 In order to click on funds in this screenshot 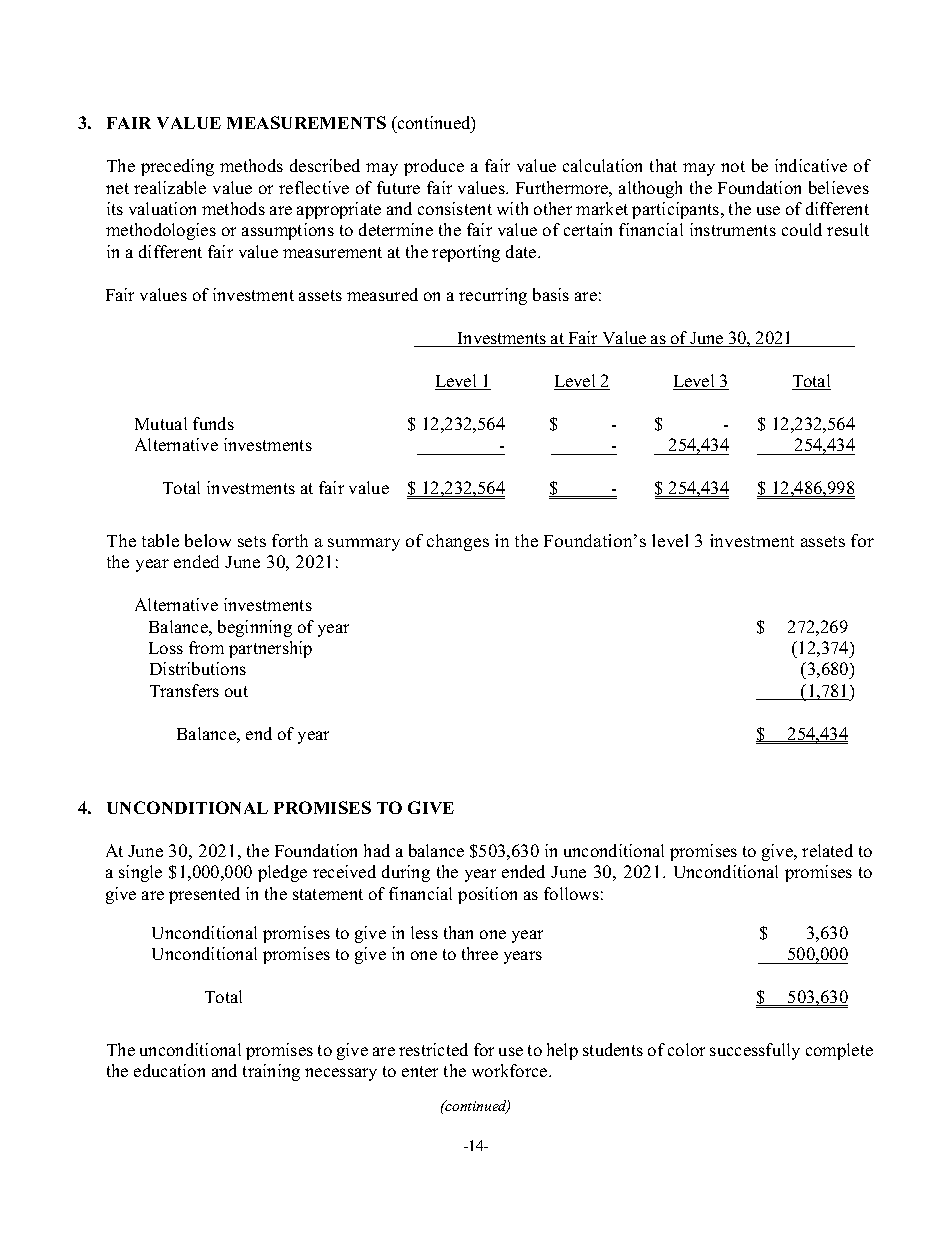, I will do `click(213, 423)`.
